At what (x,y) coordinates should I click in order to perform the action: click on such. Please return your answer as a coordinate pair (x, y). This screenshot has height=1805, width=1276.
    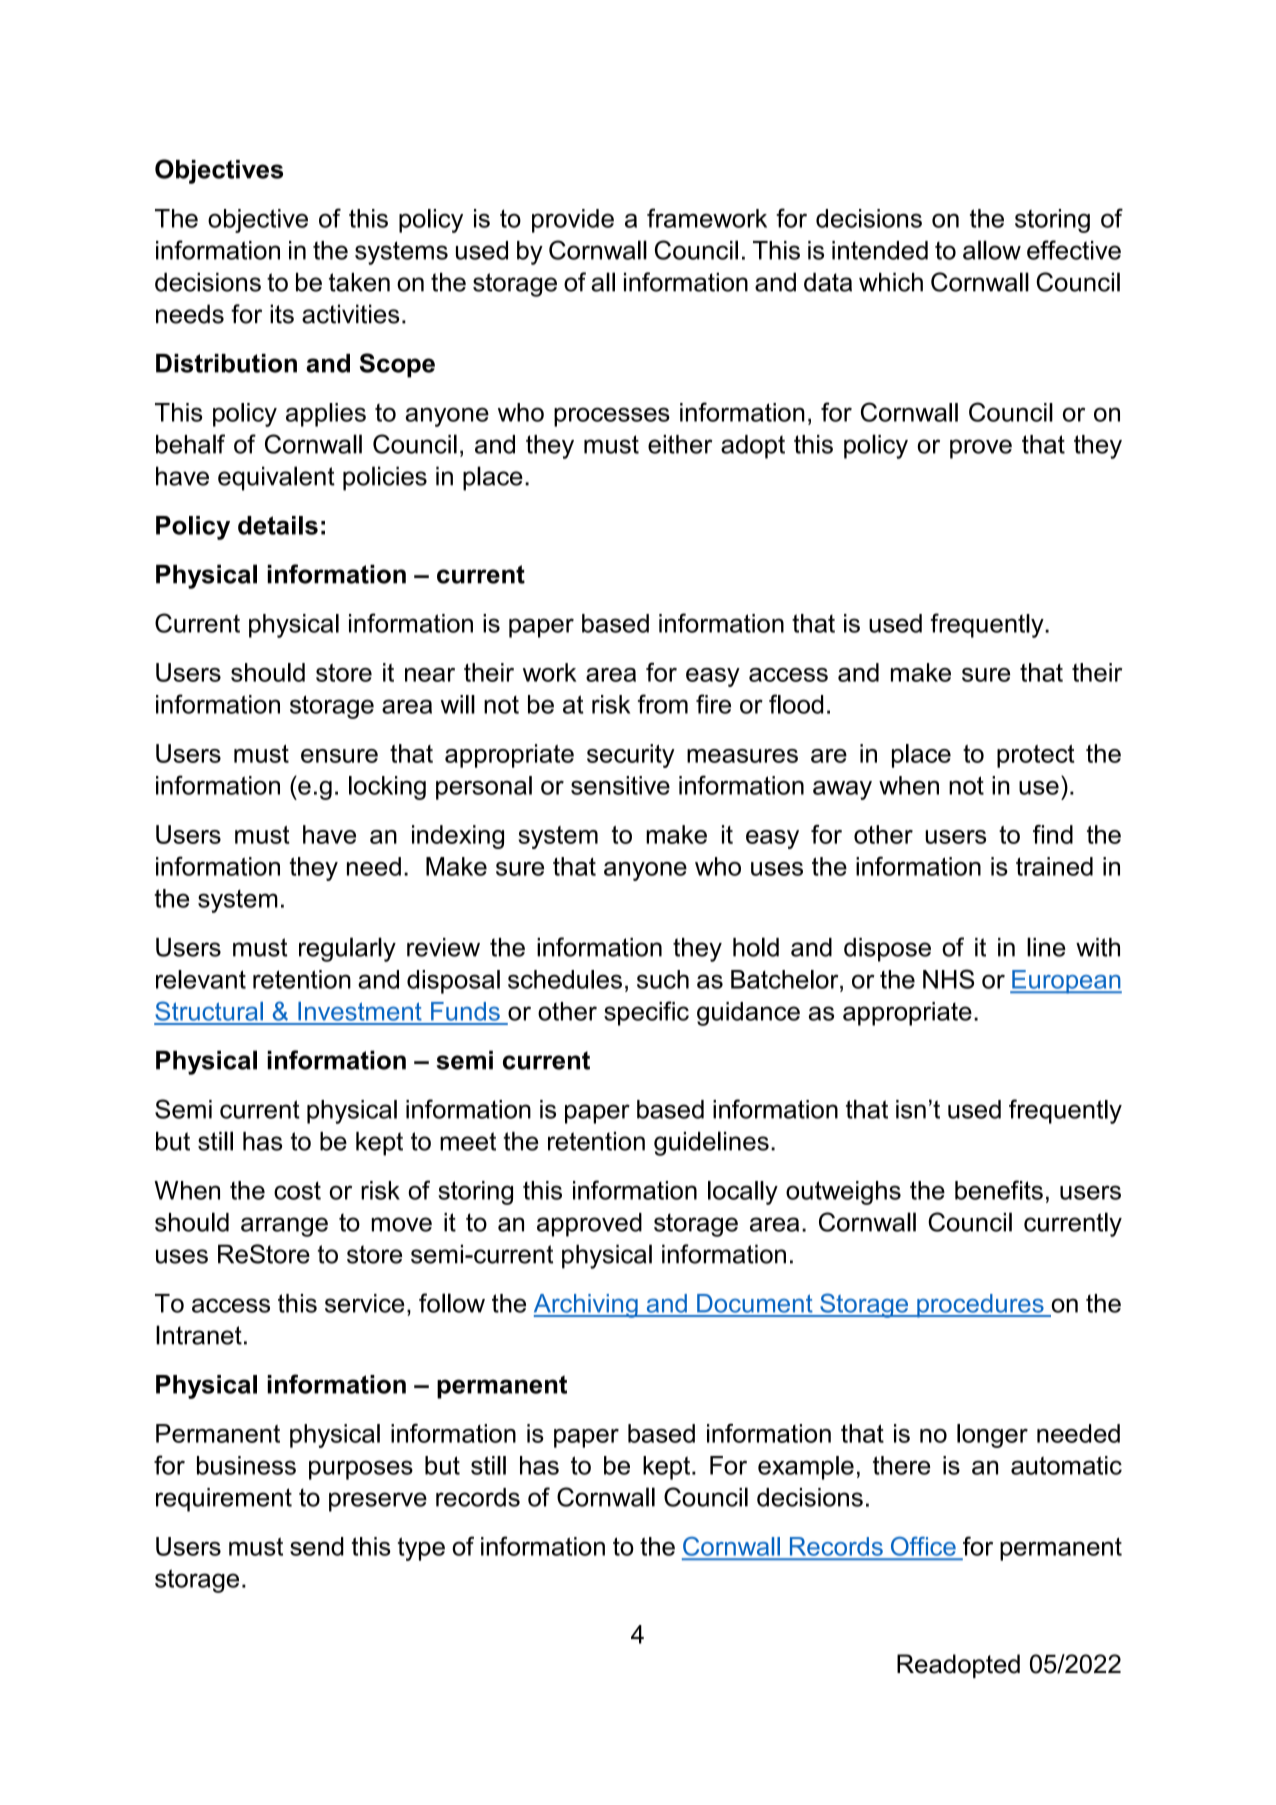
    Looking at the image, I should click on (663, 979).
